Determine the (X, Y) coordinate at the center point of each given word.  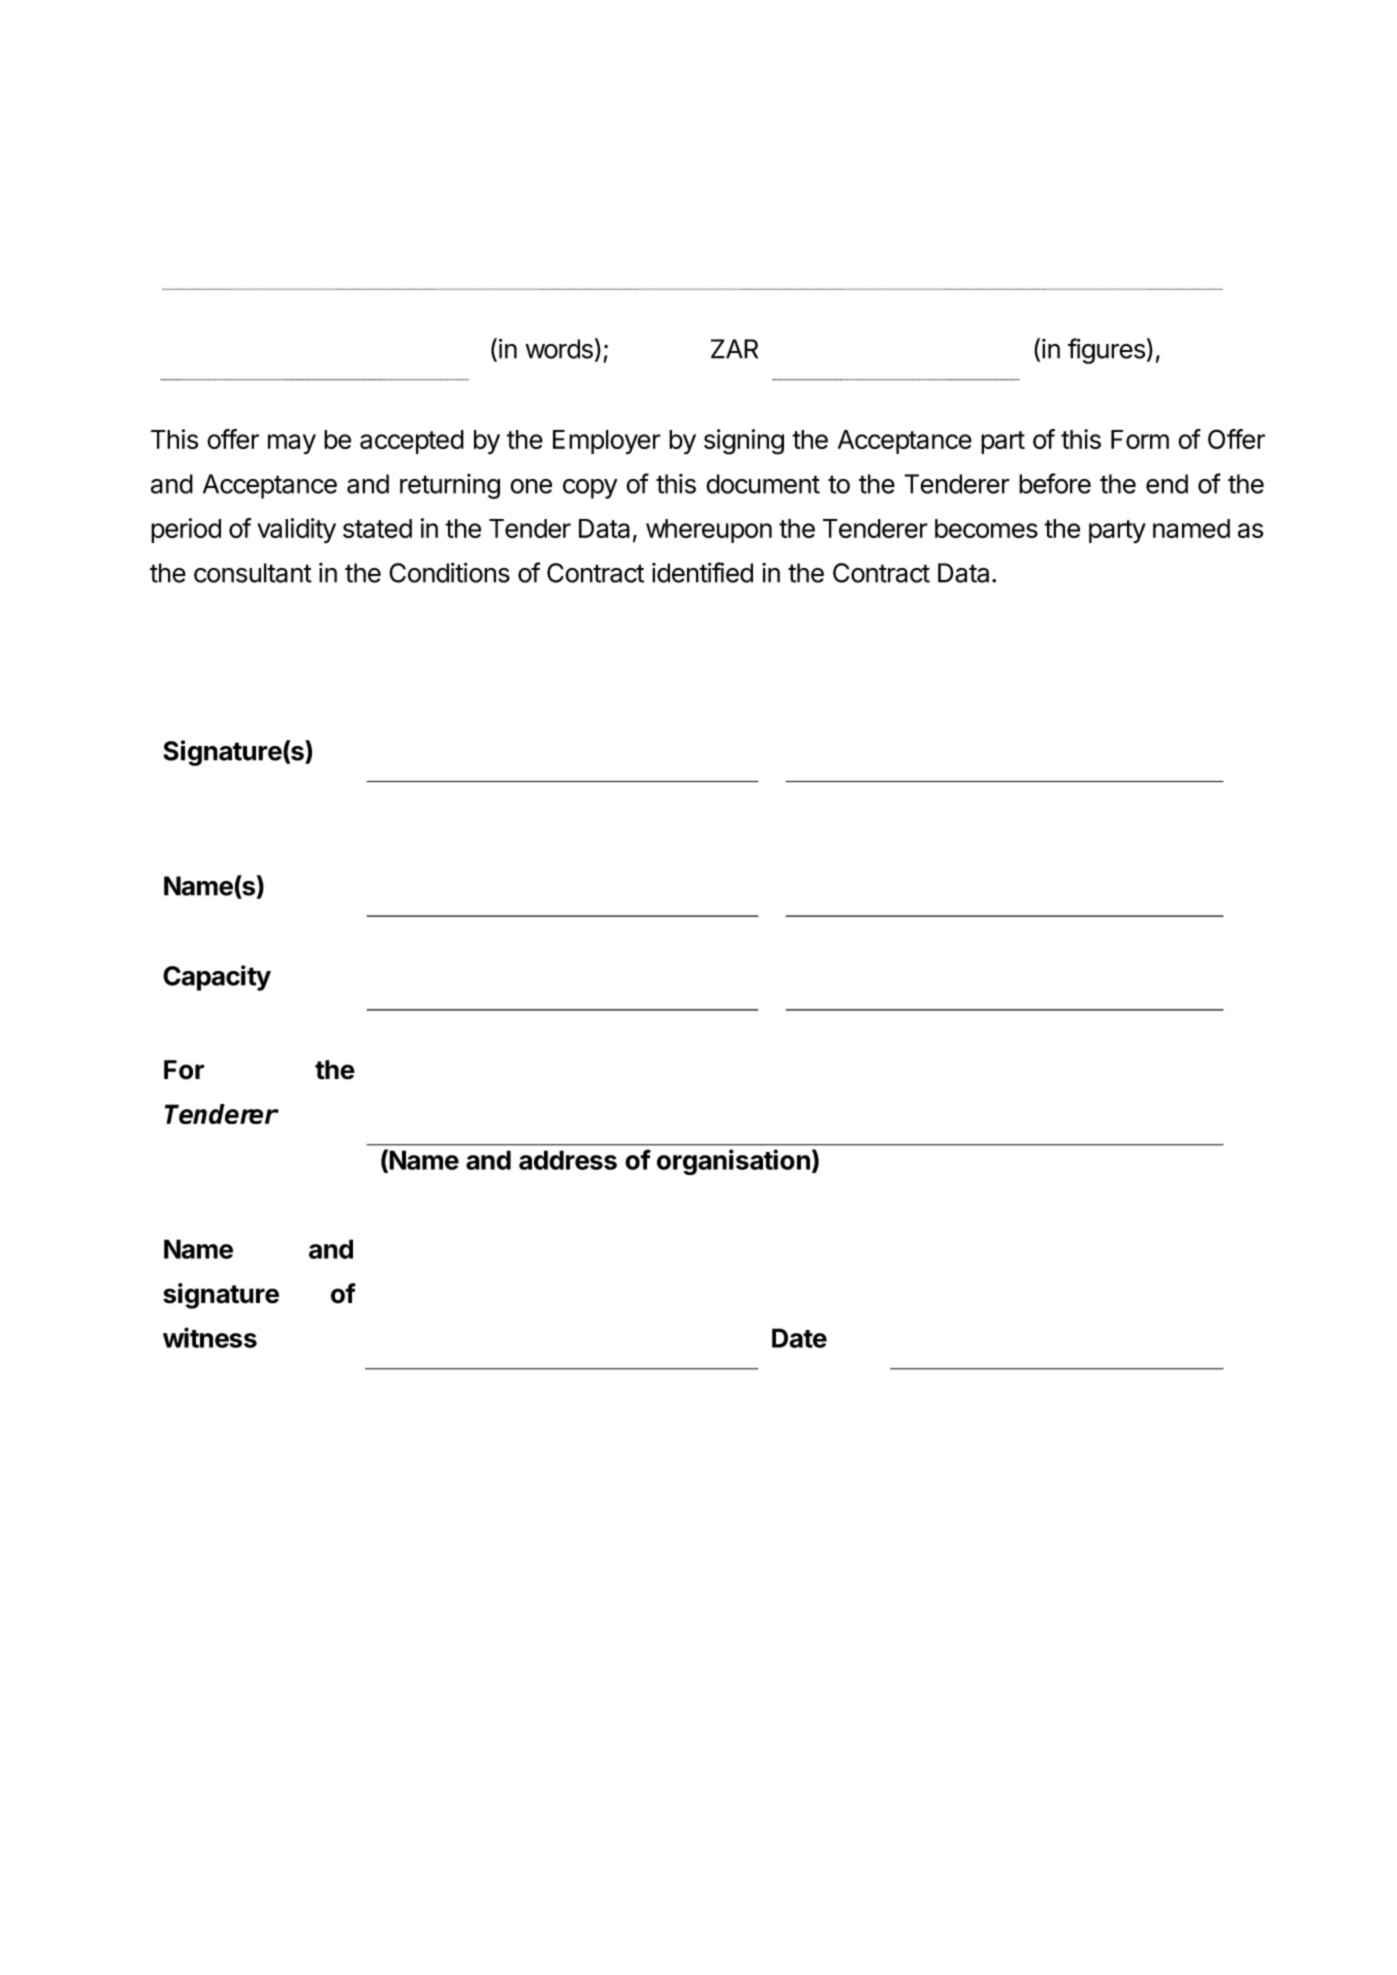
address (568, 1160)
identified (702, 572)
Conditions (449, 572)
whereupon (709, 531)
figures (1106, 351)
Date (799, 1338)
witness (210, 1337)
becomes (986, 528)
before (1055, 483)
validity (296, 530)
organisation (733, 1162)
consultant (253, 573)
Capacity (217, 978)
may (292, 444)
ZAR (734, 349)
